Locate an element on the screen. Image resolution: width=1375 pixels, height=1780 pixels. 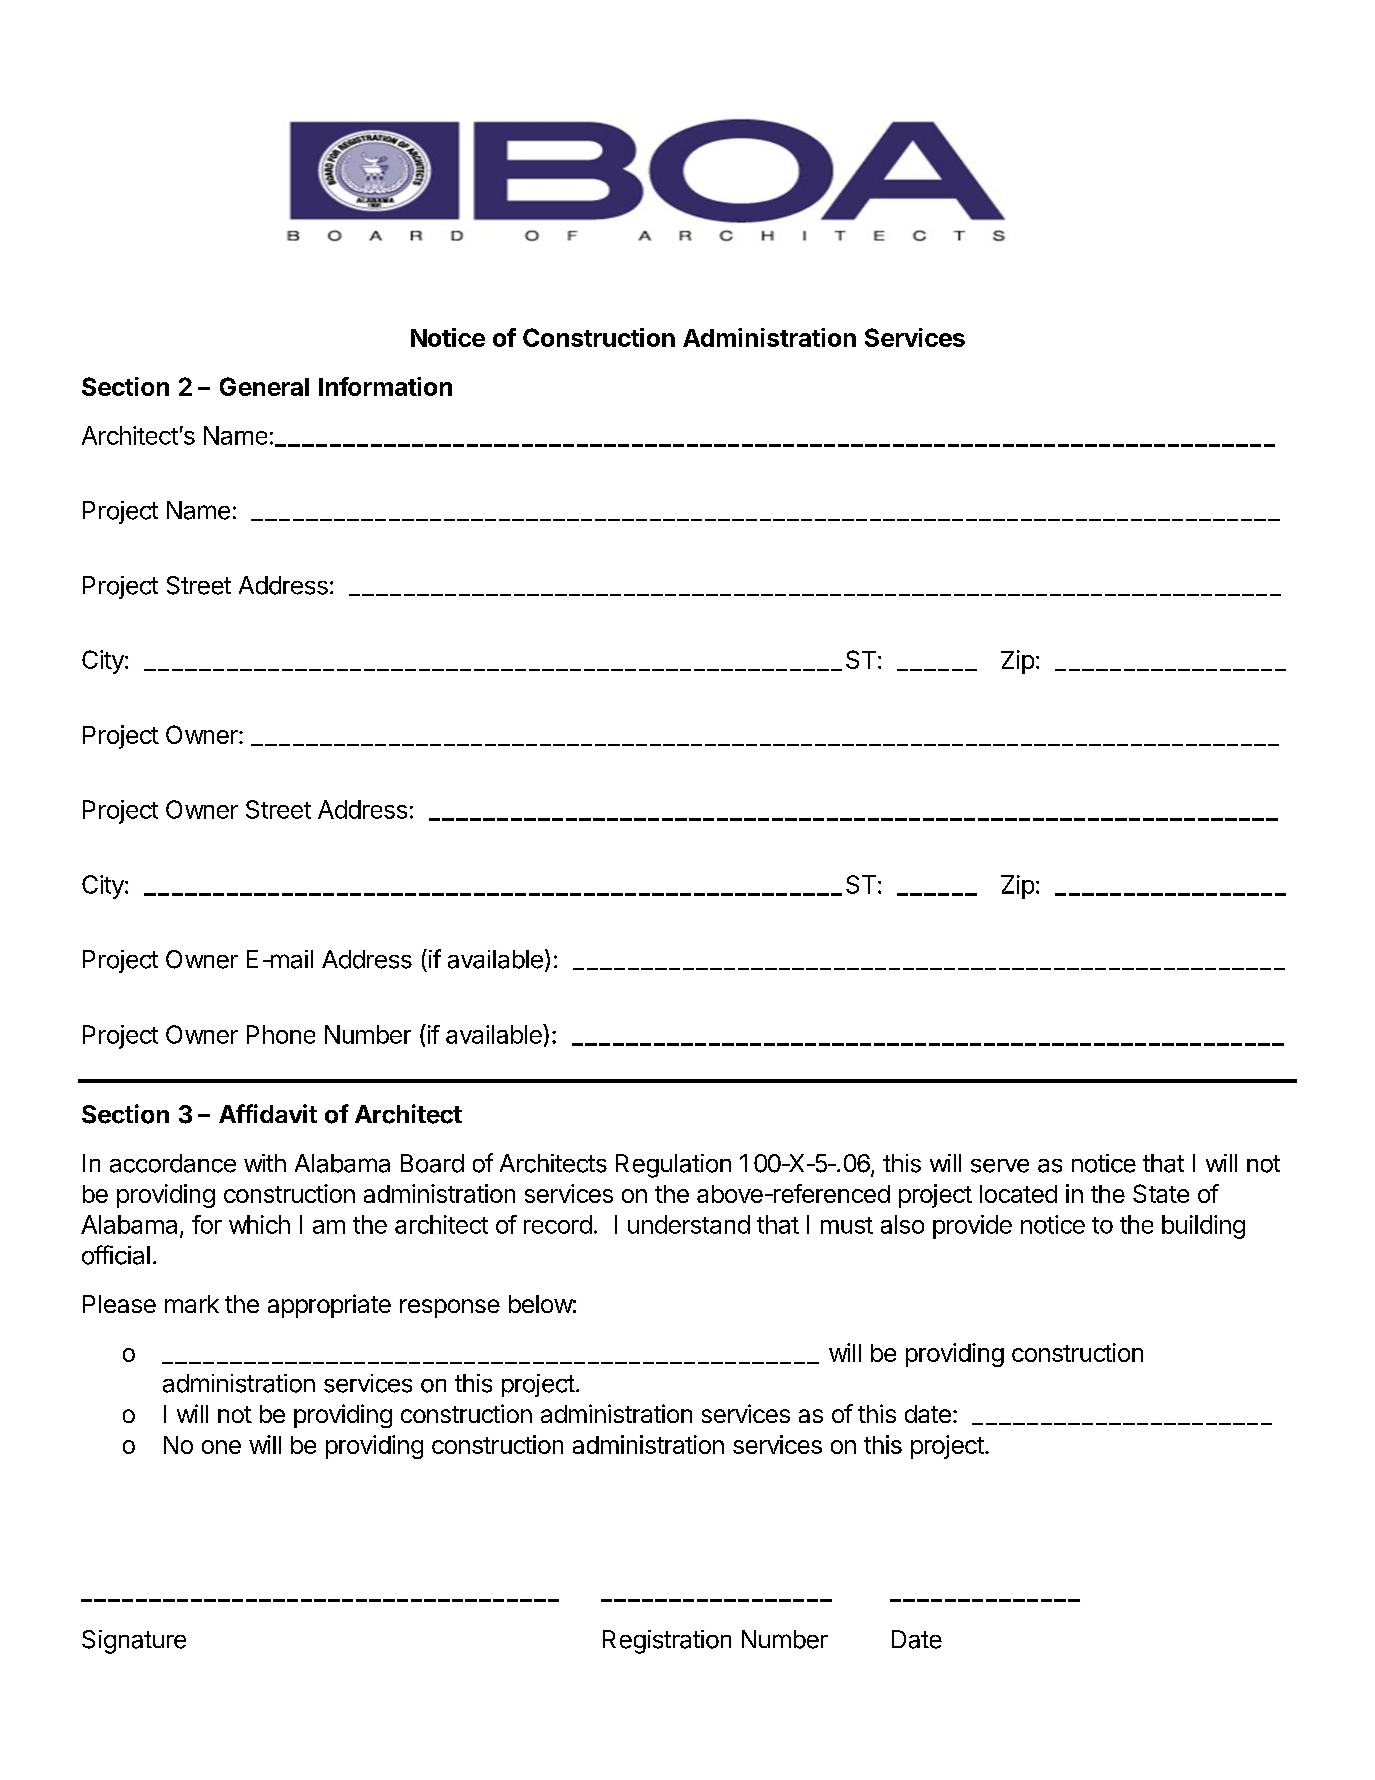
Affidavit is located at coordinates (268, 1113).
